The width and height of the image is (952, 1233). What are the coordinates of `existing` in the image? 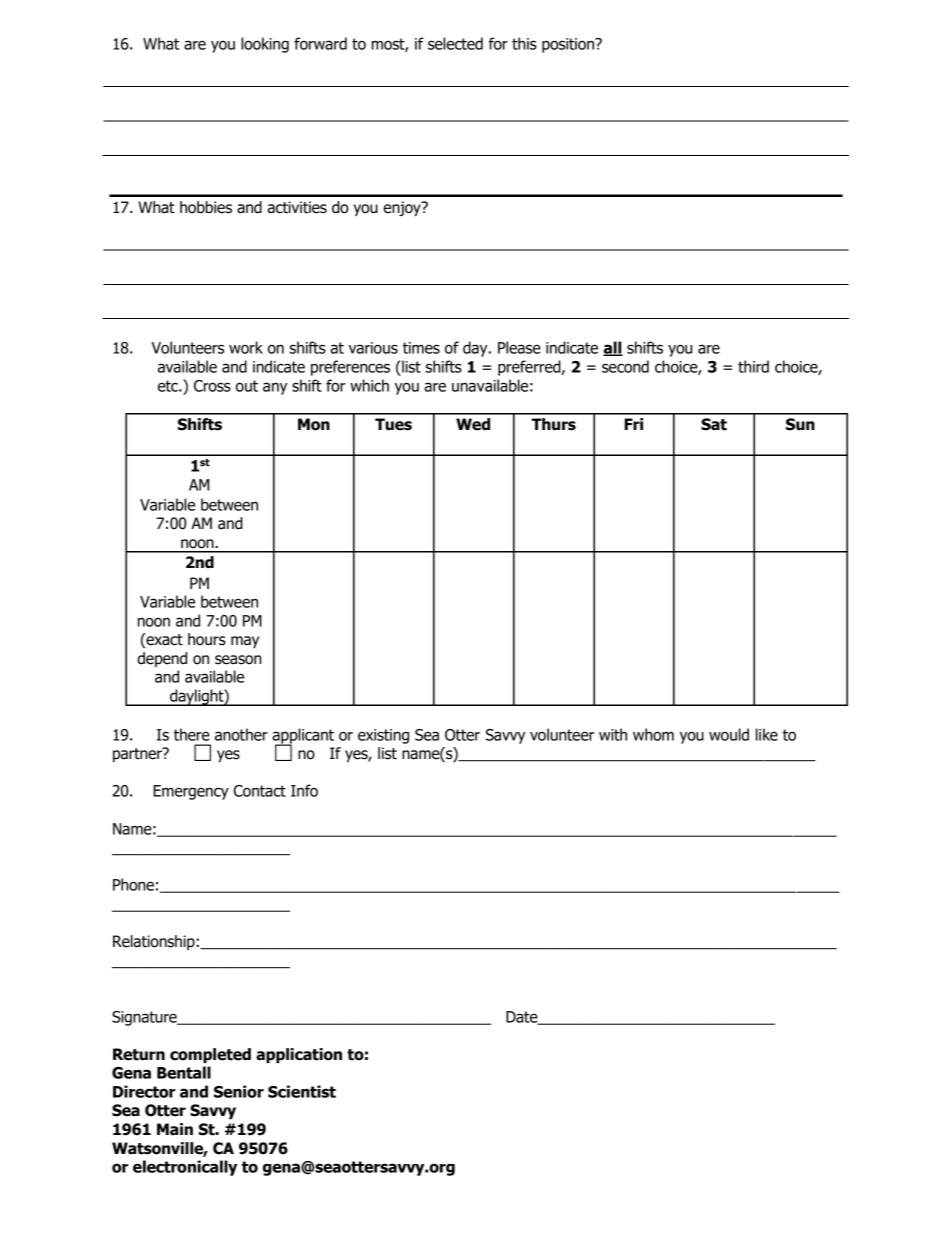 It's located at (383, 736).
